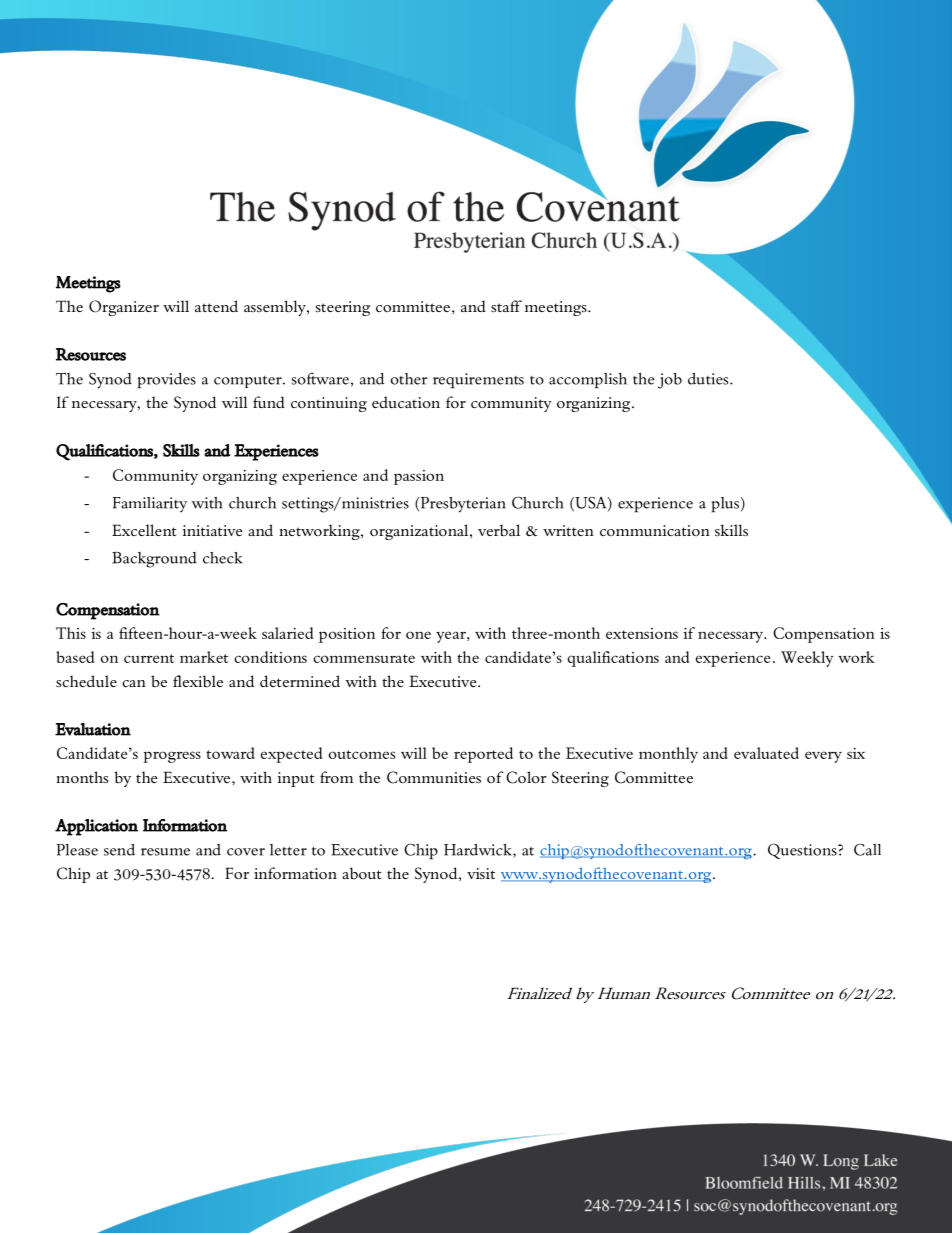 The width and height of the screenshot is (952, 1233). Describe the element at coordinates (165, 852) in the screenshot. I see `resume` at that location.
